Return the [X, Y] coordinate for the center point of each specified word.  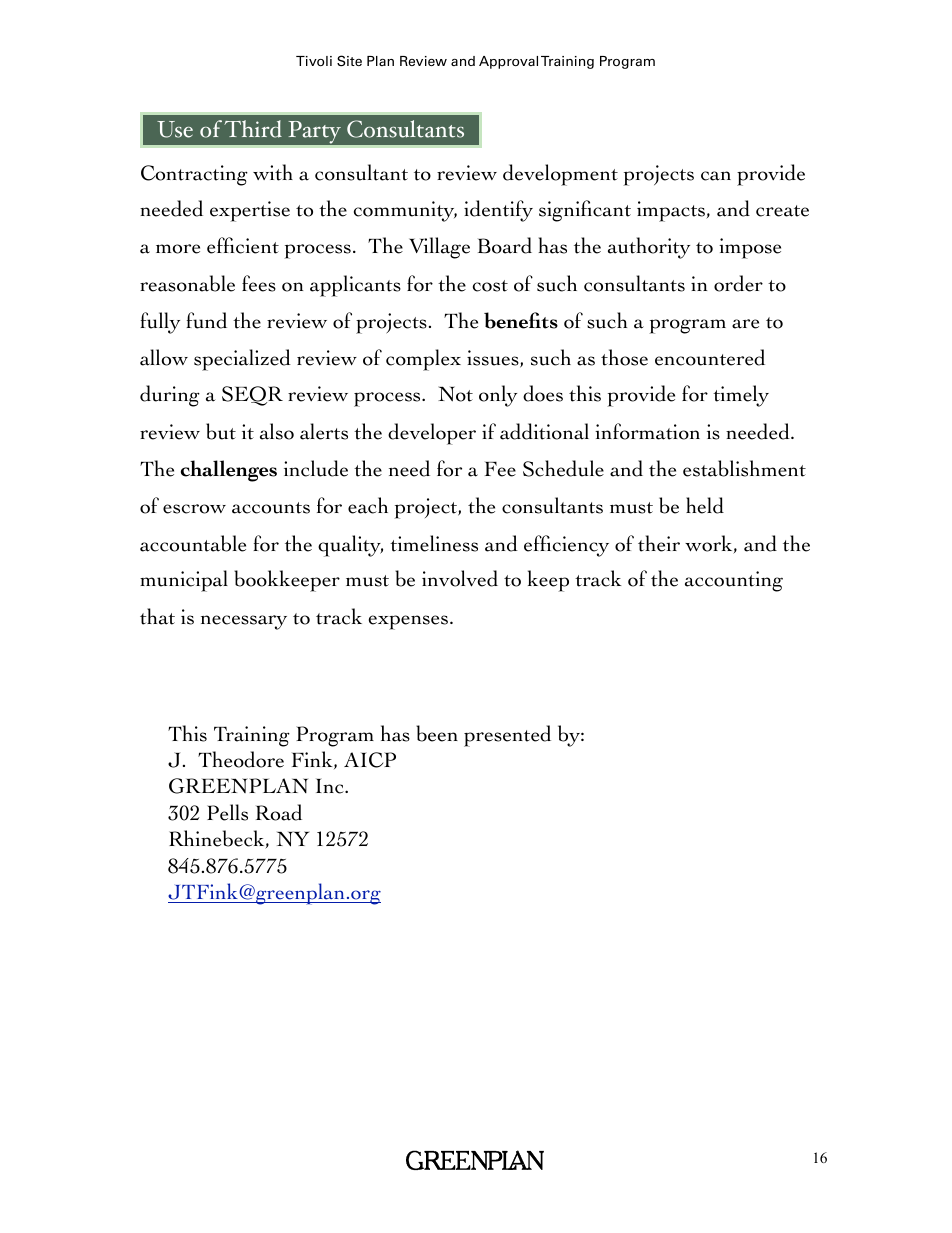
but [221, 431]
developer [432, 434]
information [647, 431]
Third [253, 129]
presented [507, 736]
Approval [508, 62]
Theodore [241, 759]
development [560, 175]
